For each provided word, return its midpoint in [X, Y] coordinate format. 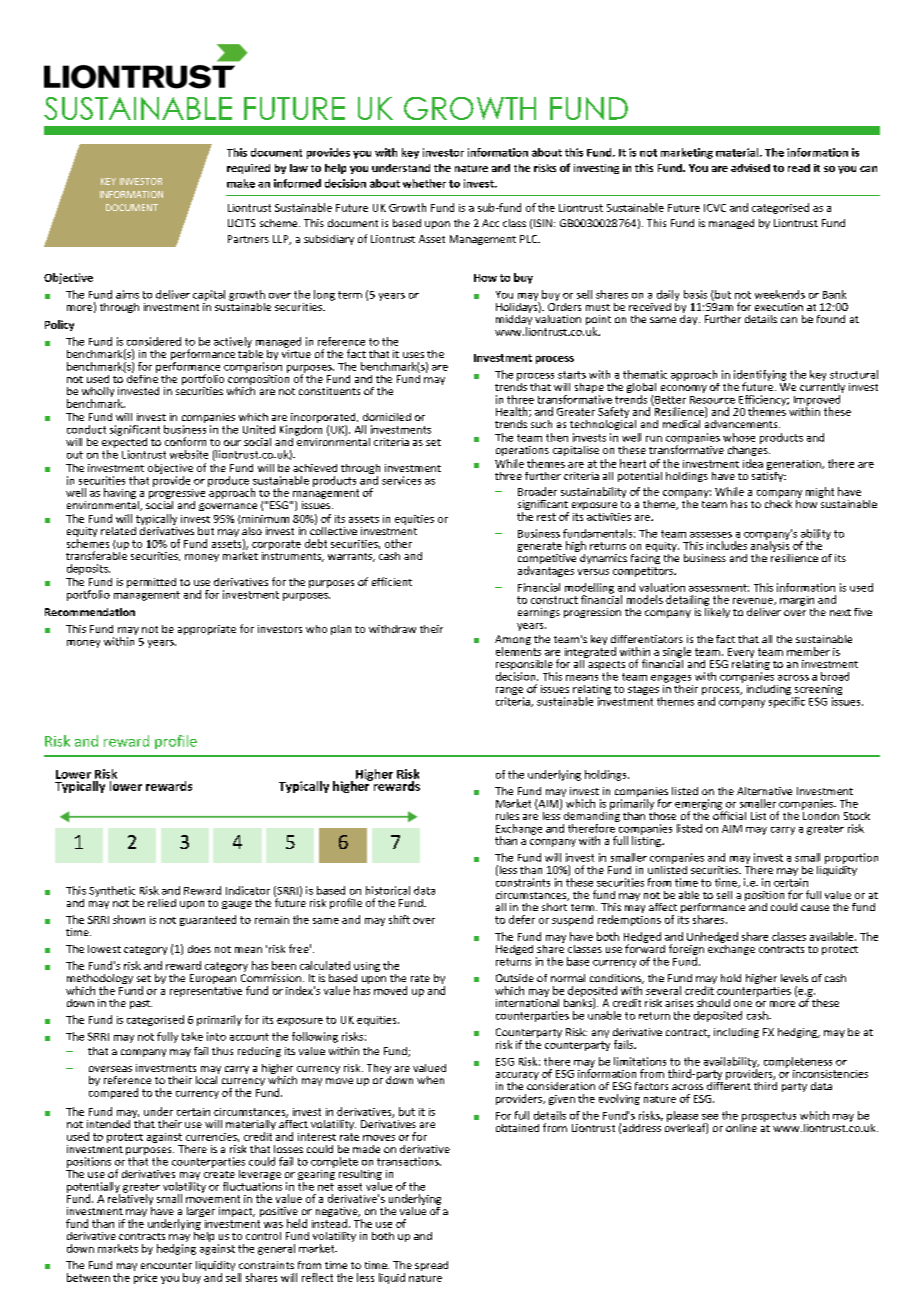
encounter [166, 1265]
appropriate [207, 630]
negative [338, 1213]
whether [424, 183]
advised [750, 168]
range [510, 692]
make [241, 183]
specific [787, 701]
